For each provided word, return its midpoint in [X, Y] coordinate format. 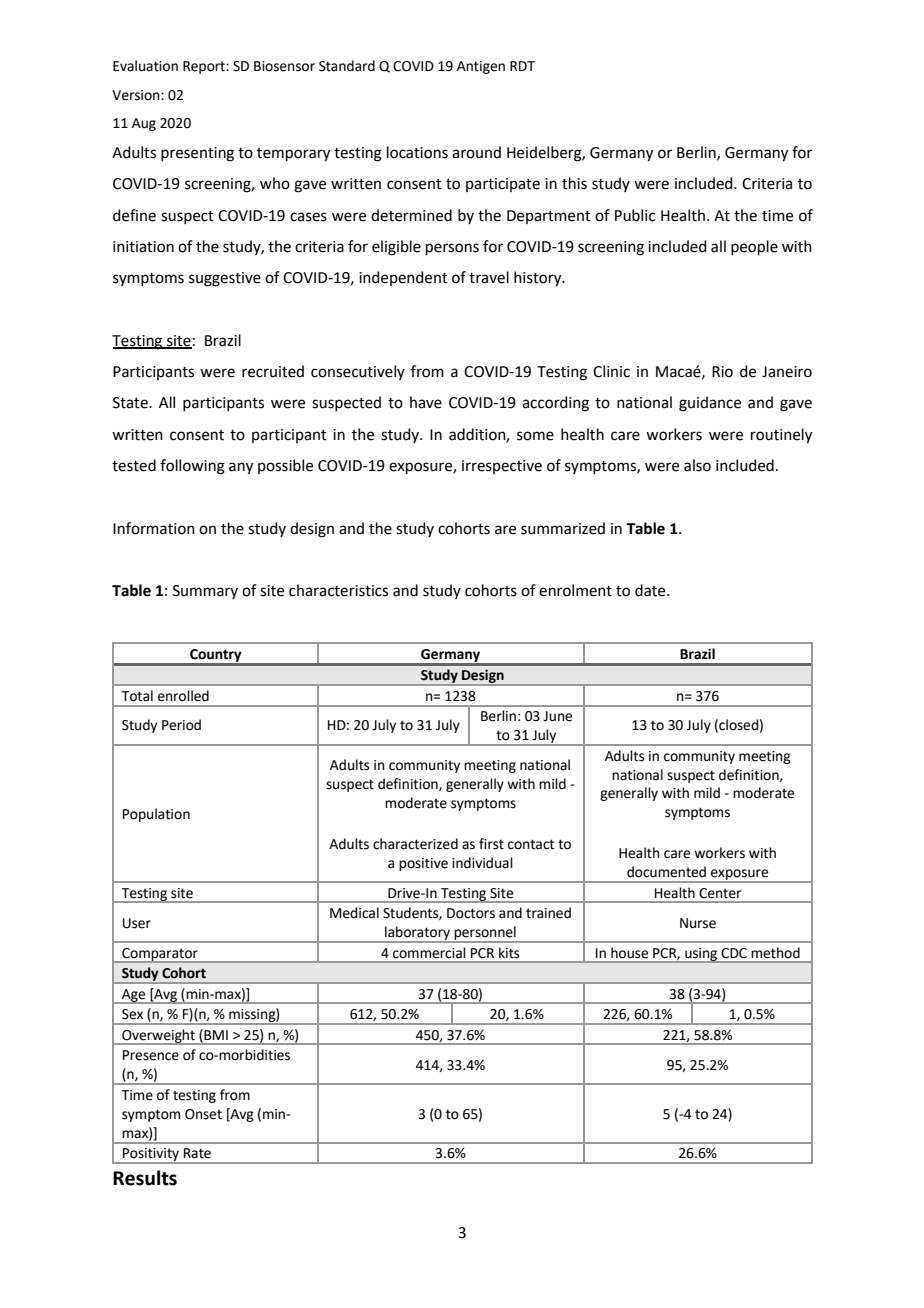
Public [635, 215]
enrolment [575, 590]
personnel [485, 934]
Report [205, 67]
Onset [203, 1114]
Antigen [481, 67]
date [651, 590]
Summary [205, 592]
